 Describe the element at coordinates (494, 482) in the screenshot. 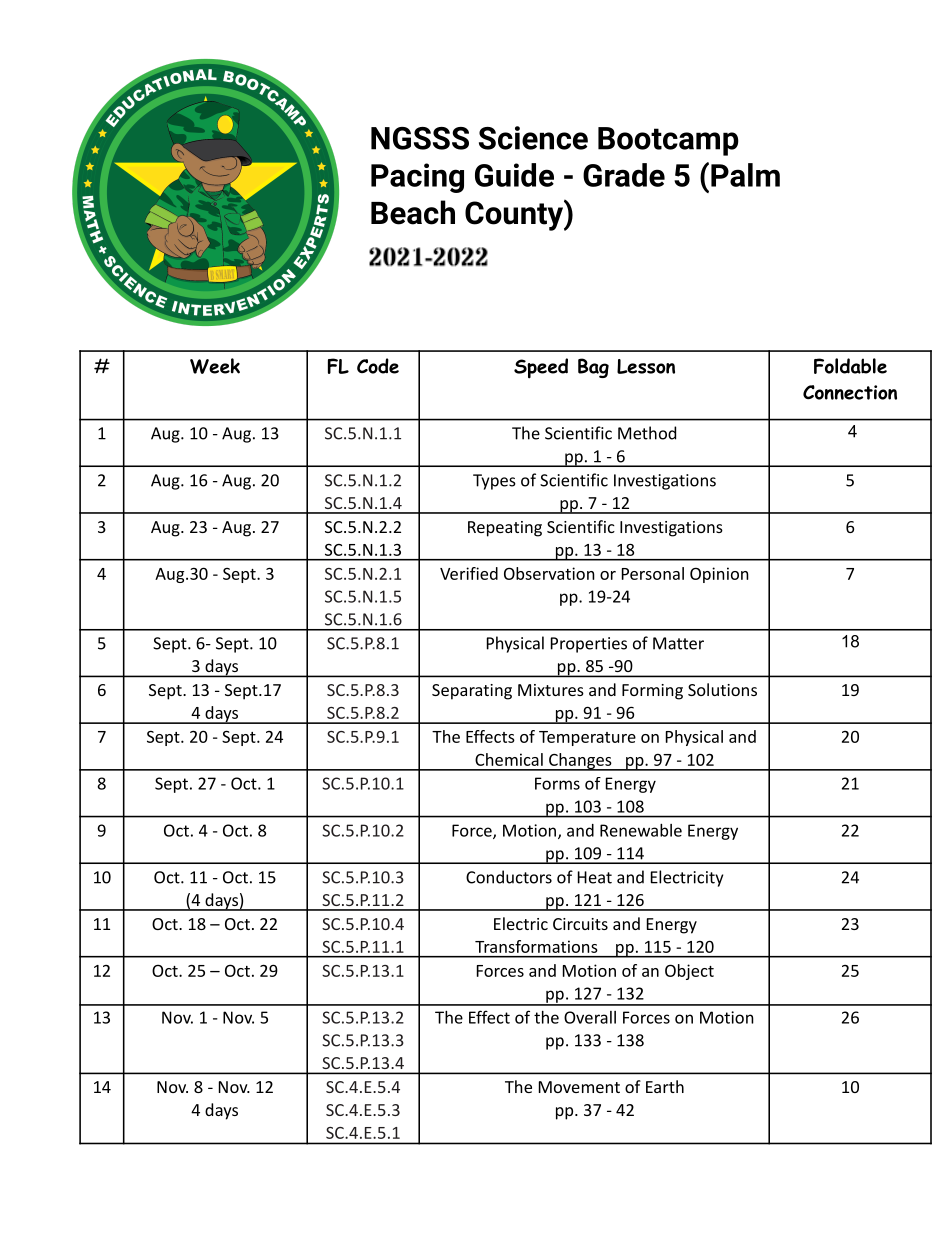

I see `Types` at that location.
